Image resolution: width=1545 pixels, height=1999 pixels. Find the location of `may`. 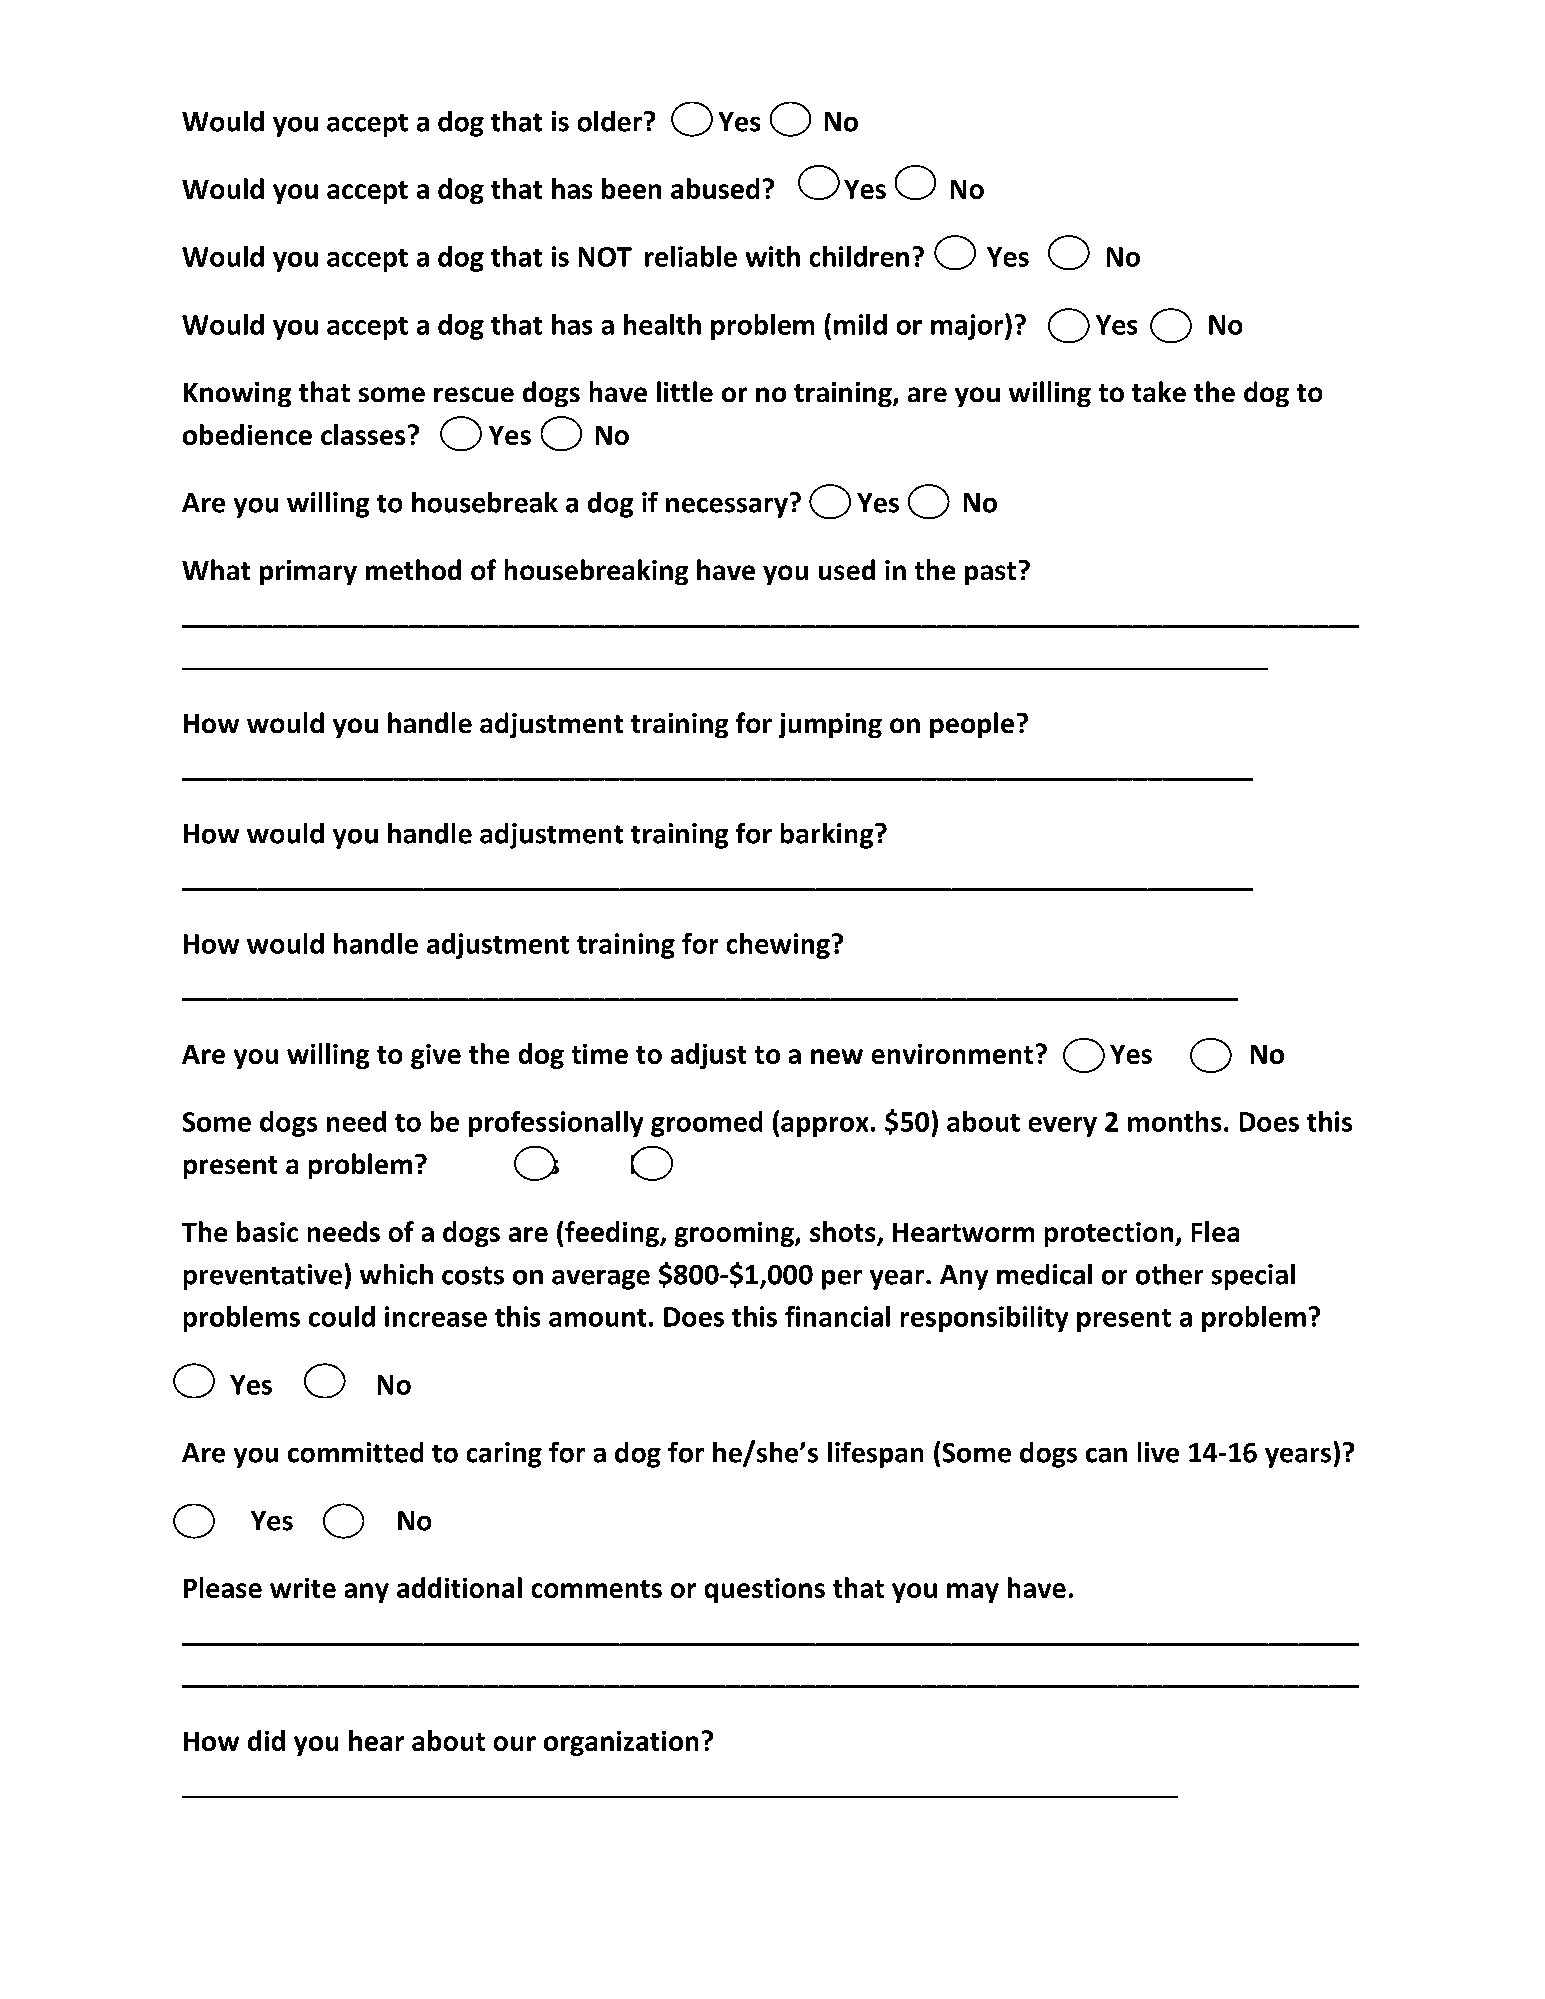

may is located at coordinates (973, 1593).
